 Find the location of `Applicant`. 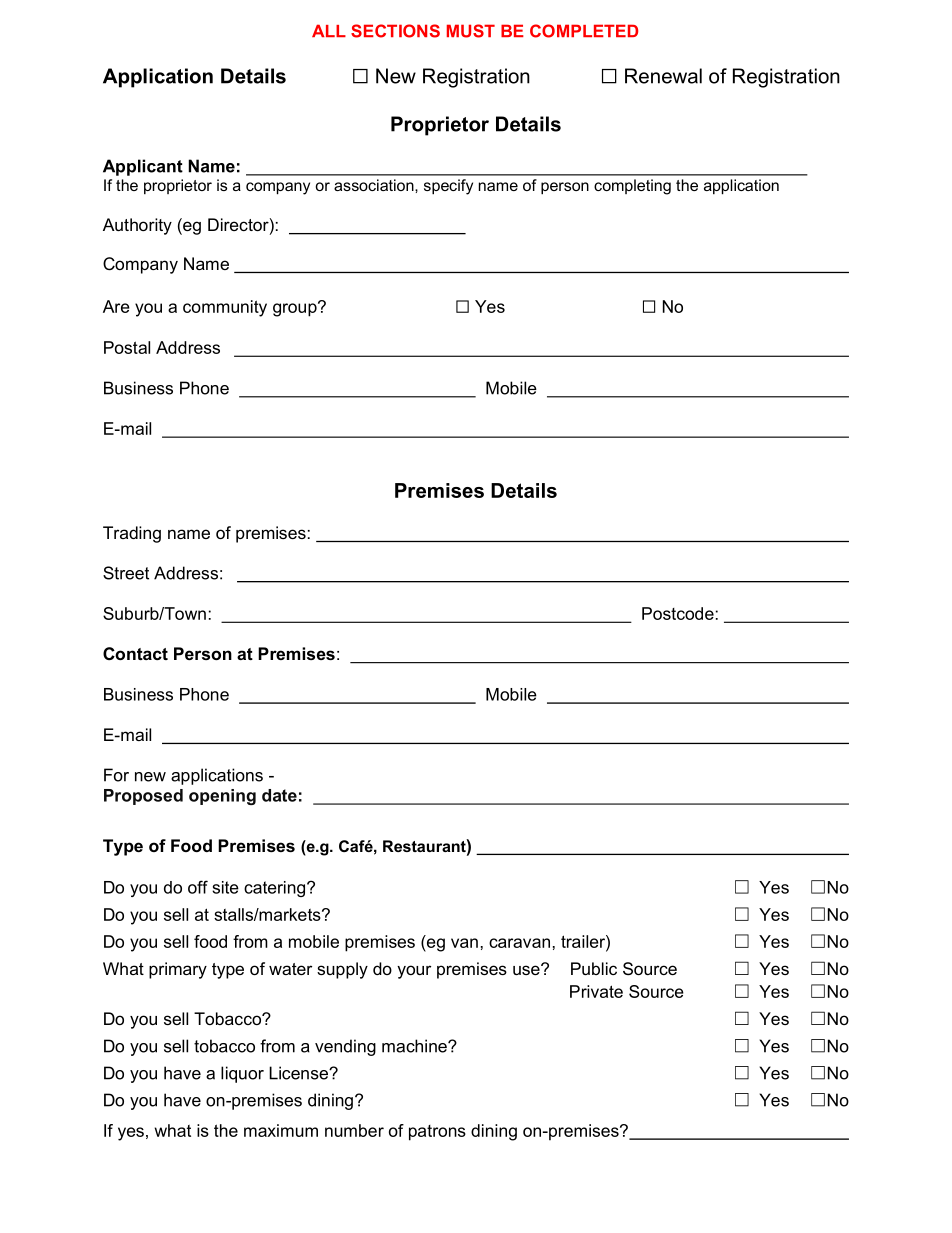

Applicant is located at coordinates (143, 167).
